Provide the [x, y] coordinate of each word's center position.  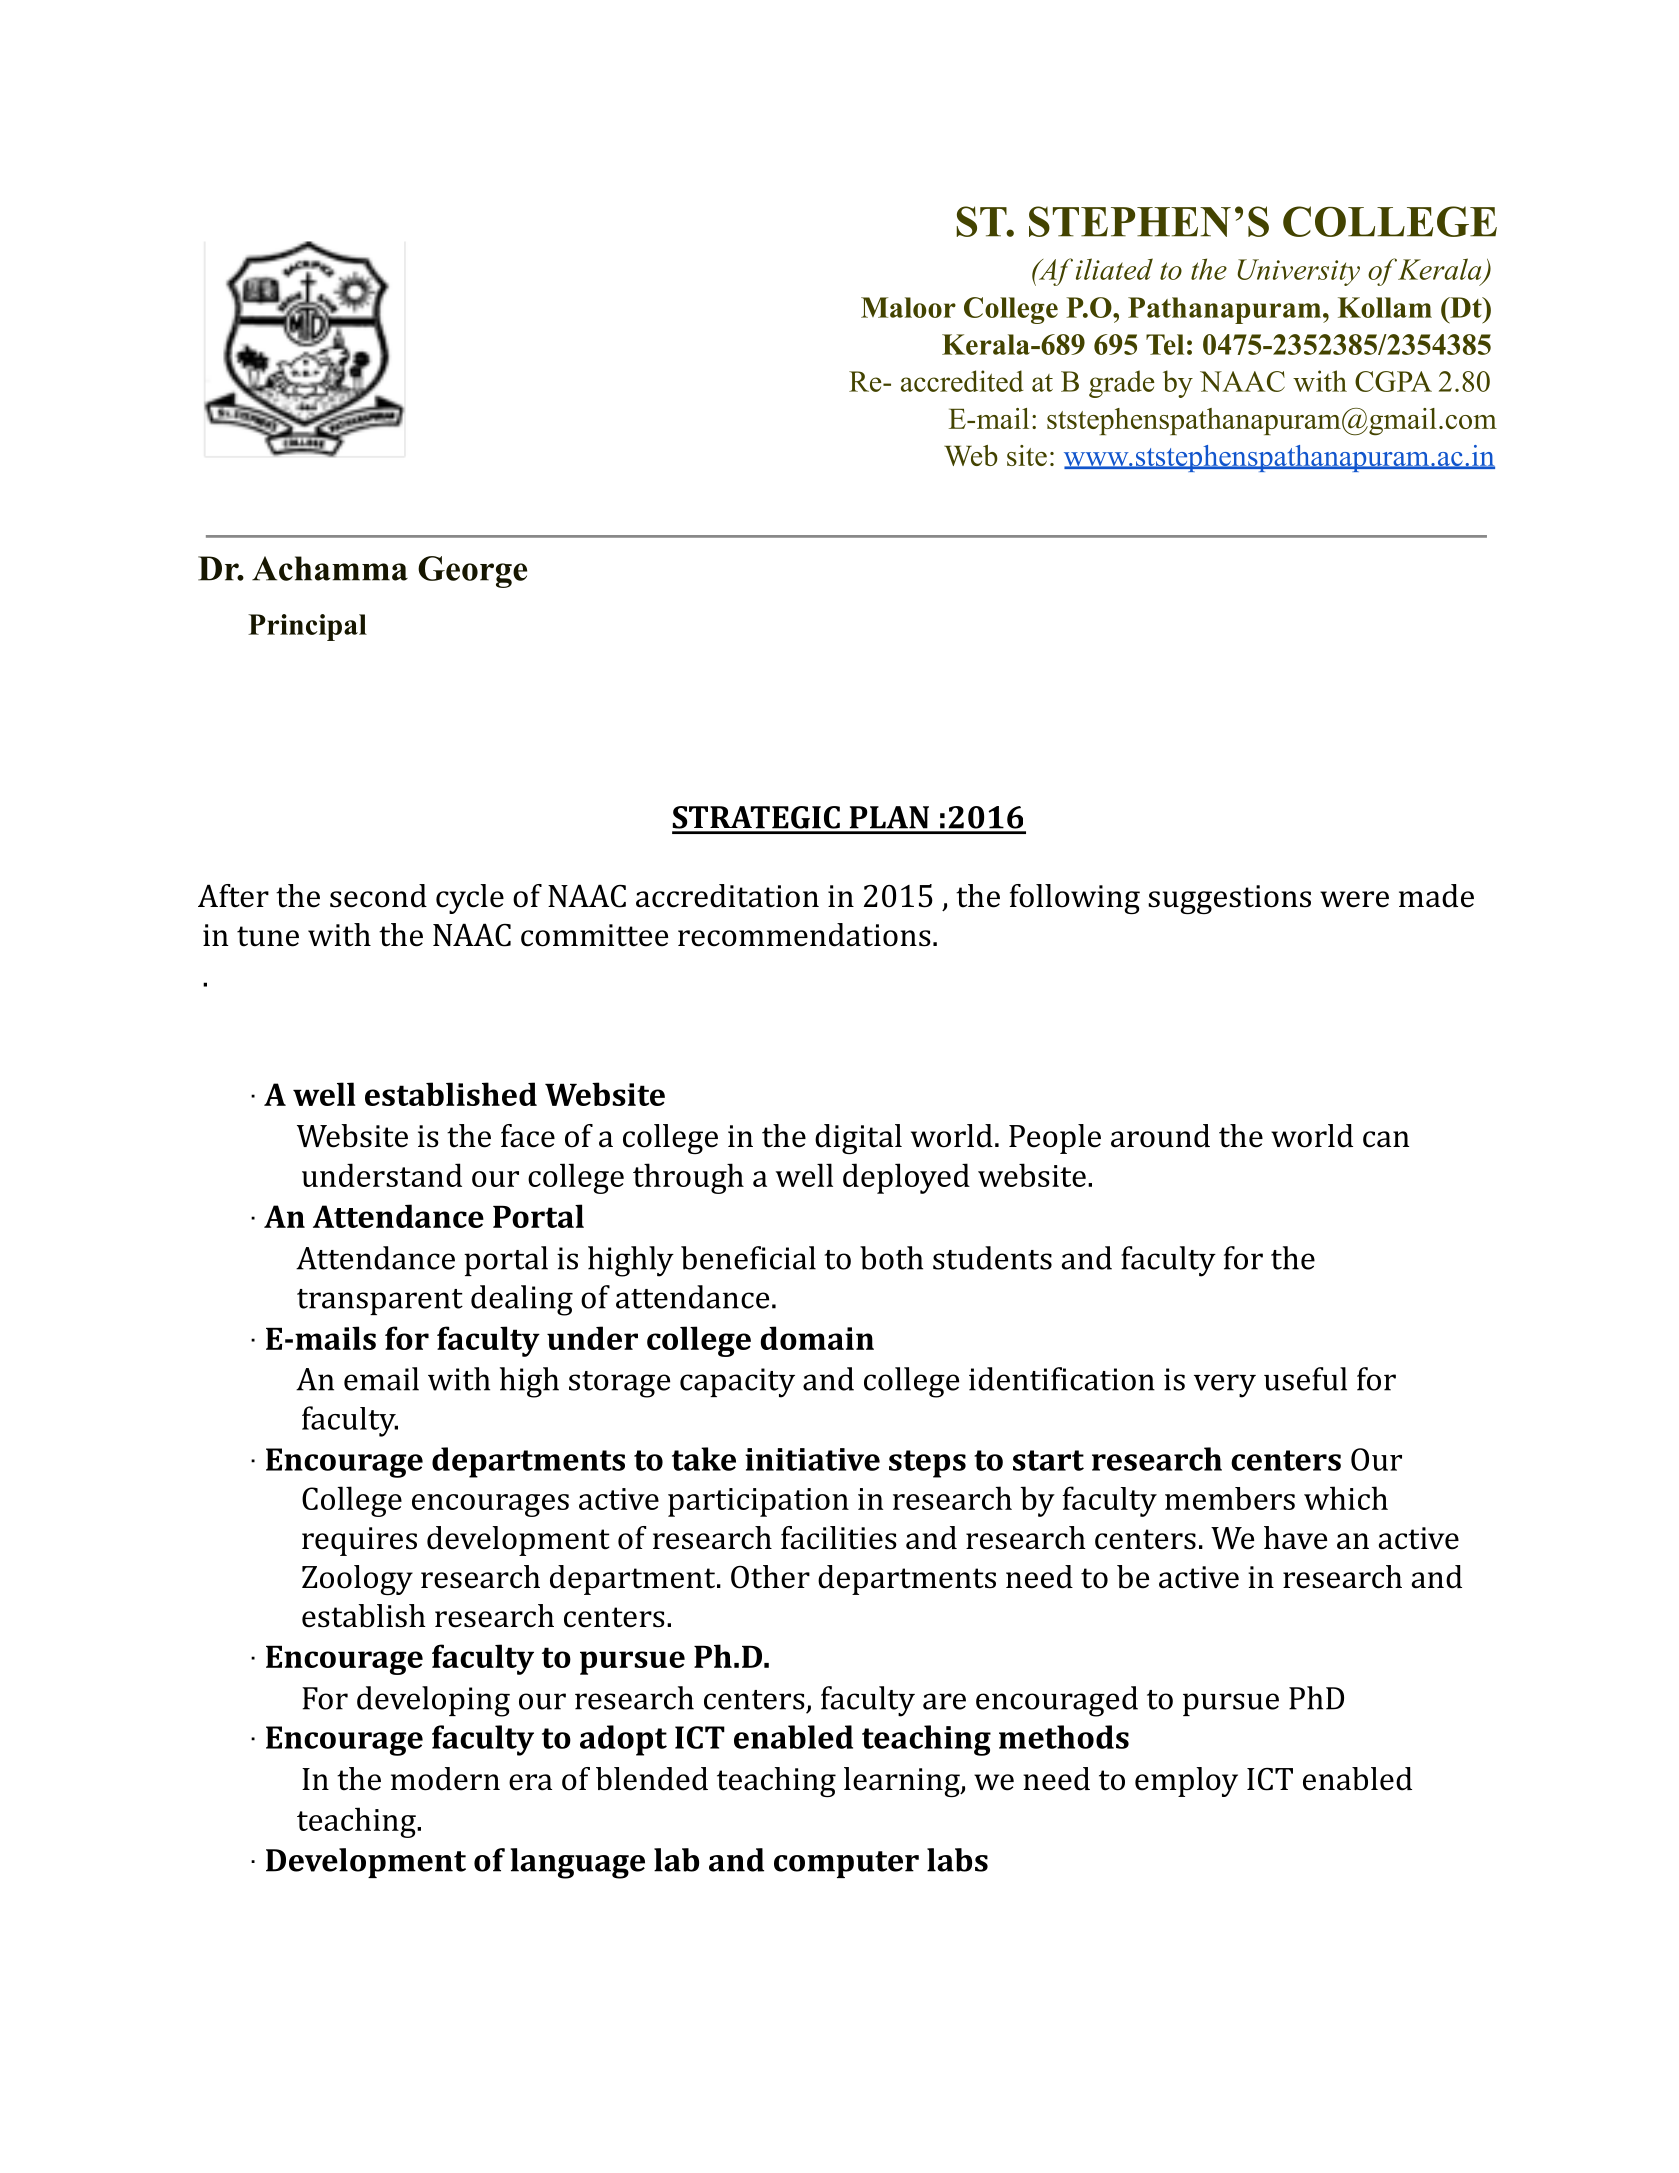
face [528, 1136]
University [1298, 272]
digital [858, 1139]
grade [1122, 384]
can [1386, 1139]
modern [445, 1779]
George [472, 572]
